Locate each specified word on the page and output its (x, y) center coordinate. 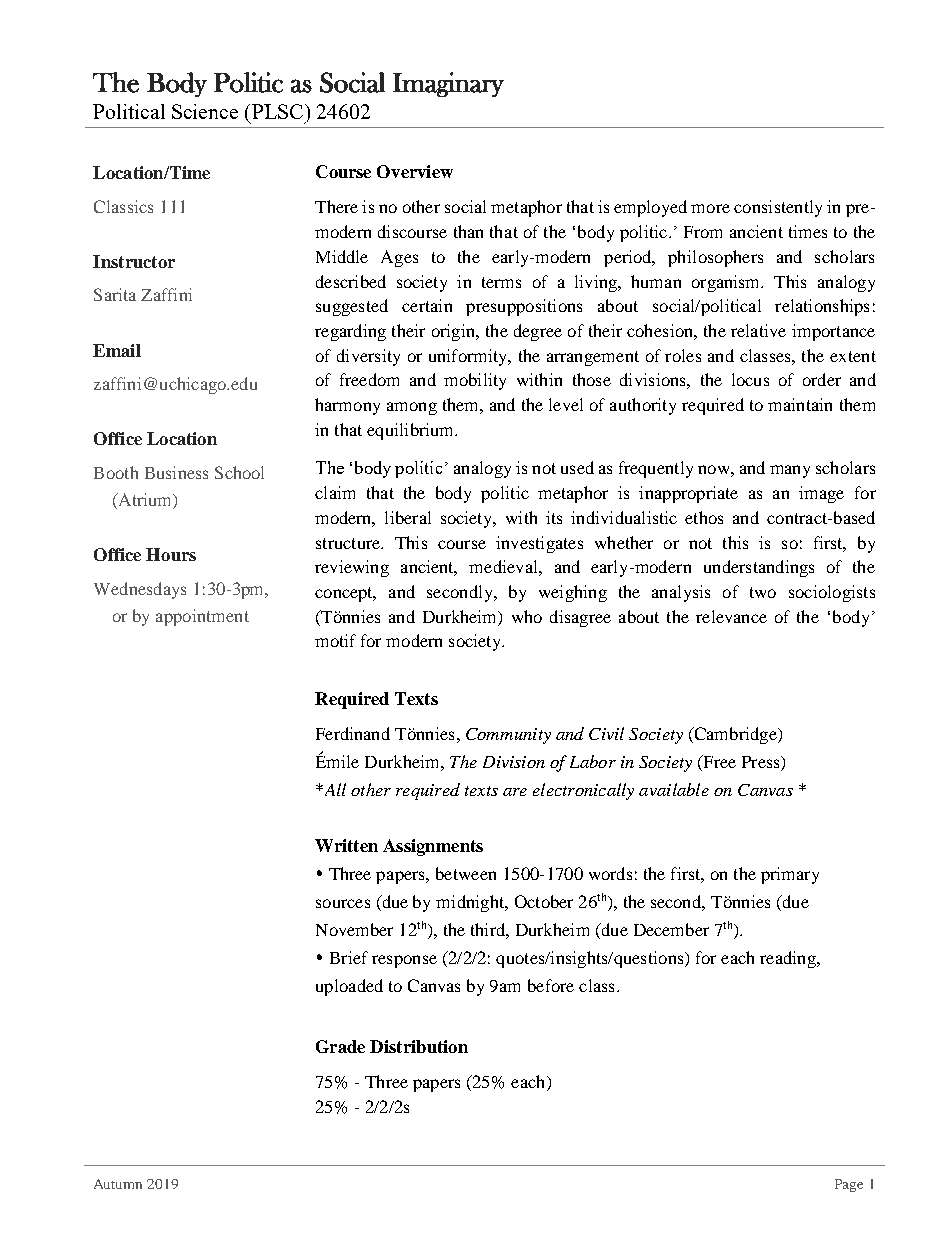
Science (205, 111)
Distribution (419, 1046)
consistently (778, 208)
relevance (731, 616)
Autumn (118, 1184)
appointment (202, 617)
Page (849, 1185)
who (527, 616)
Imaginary (448, 84)
